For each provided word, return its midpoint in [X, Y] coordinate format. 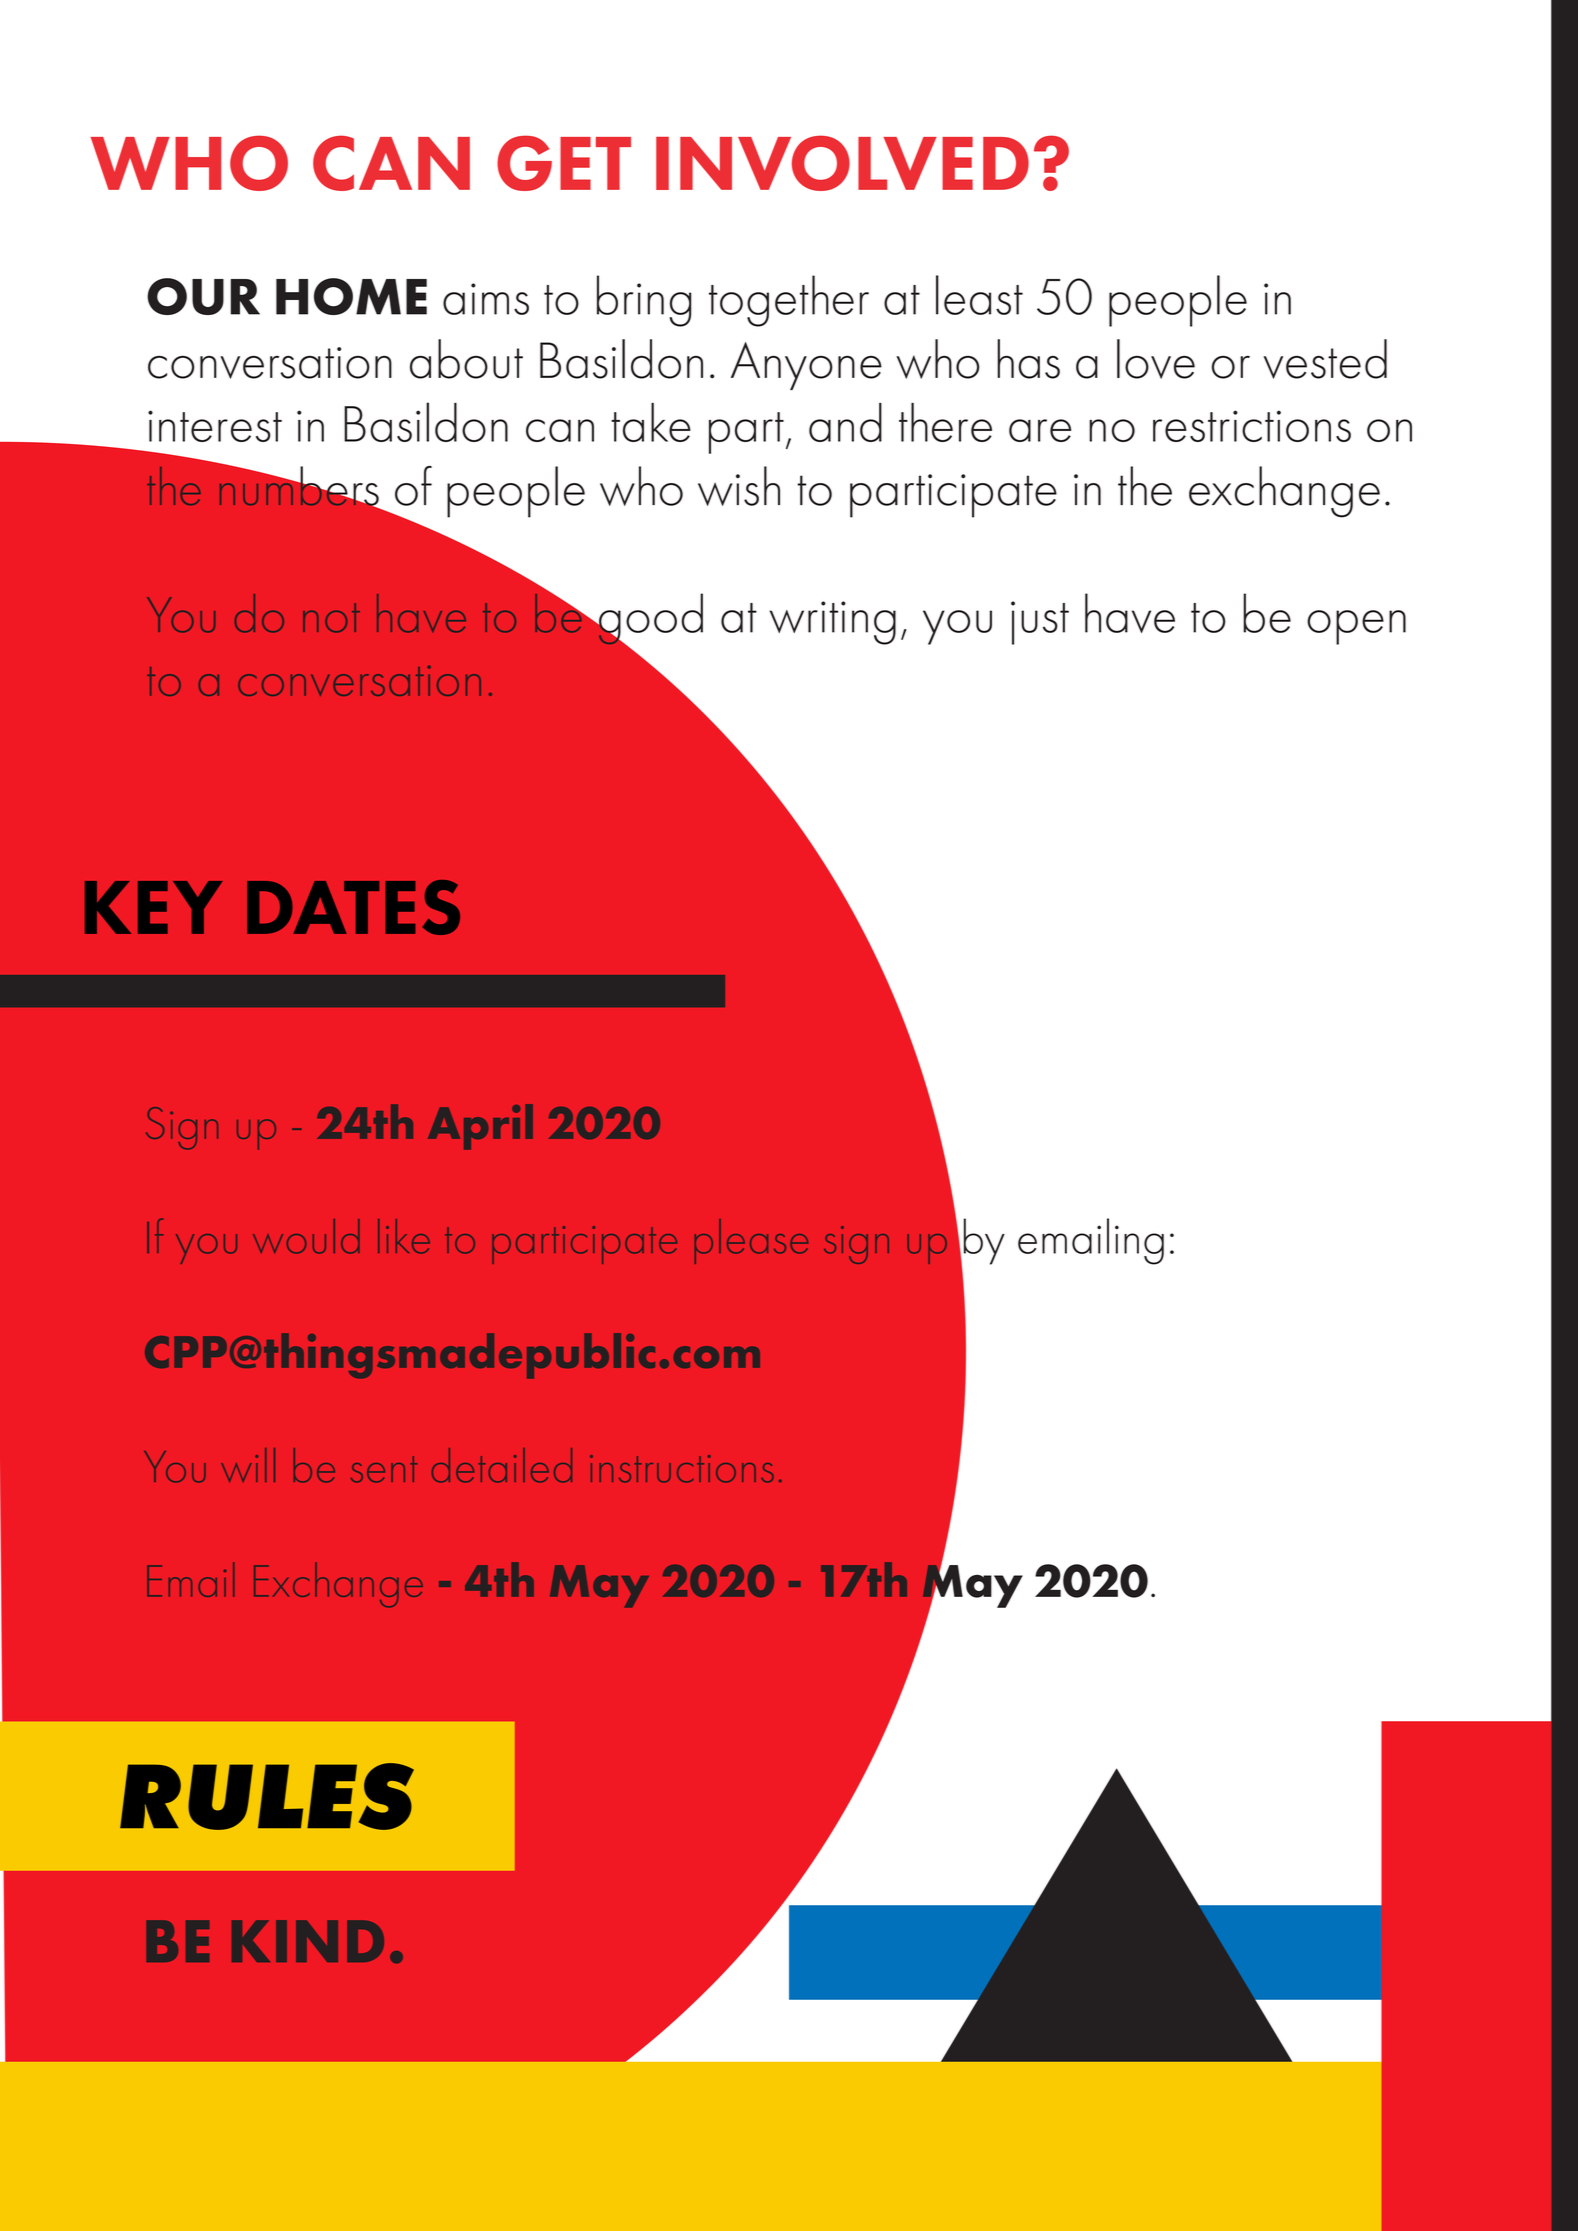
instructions [682, 1469]
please [751, 1241]
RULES [267, 1796]
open [1356, 627]
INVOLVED [842, 163]
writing [832, 623]
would [306, 1236]
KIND [308, 1941]
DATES [353, 907]
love [1156, 359]
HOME [351, 296]
